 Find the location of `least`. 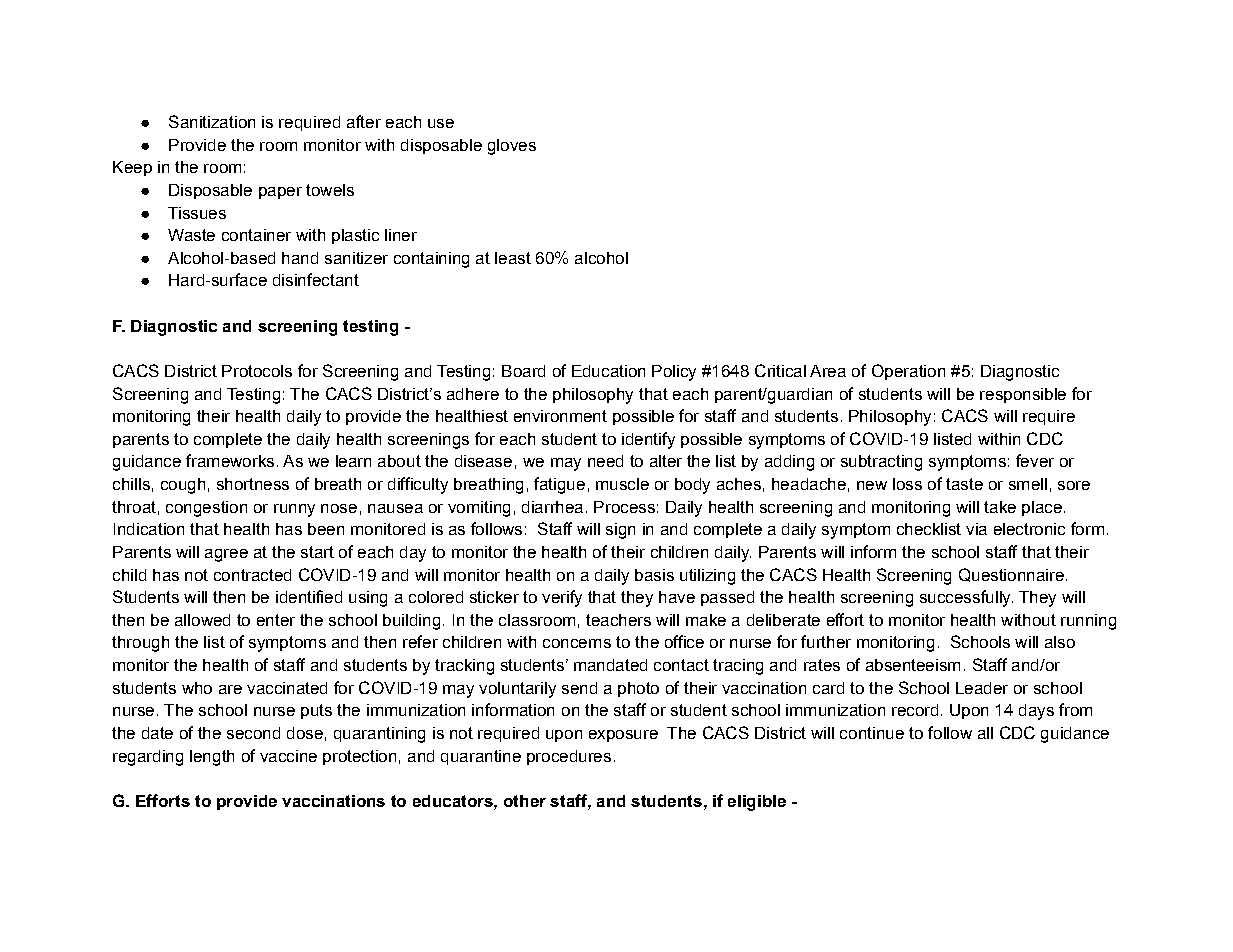

least is located at coordinates (513, 258).
